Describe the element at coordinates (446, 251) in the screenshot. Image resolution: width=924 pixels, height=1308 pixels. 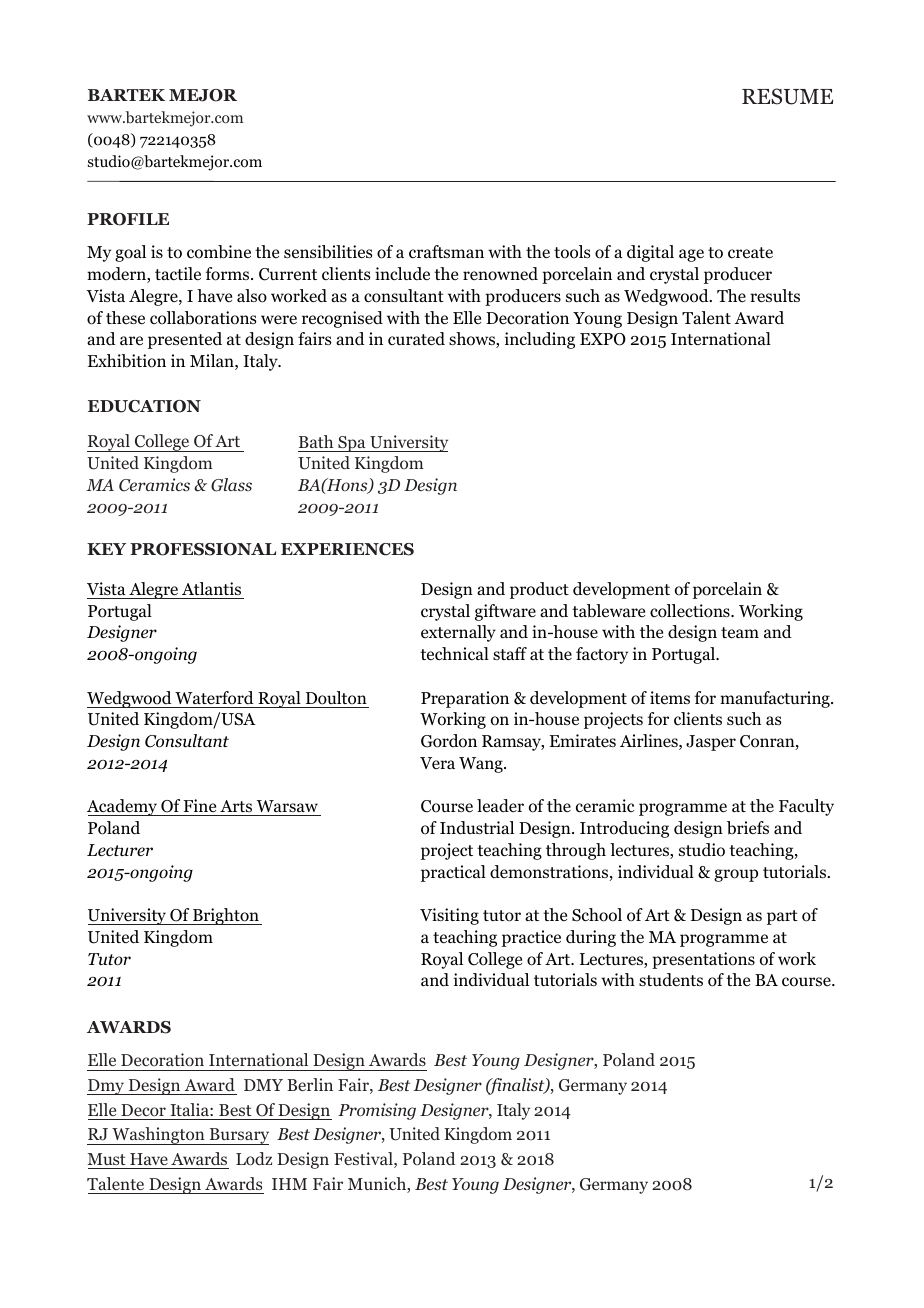
I see `craftsman` at that location.
